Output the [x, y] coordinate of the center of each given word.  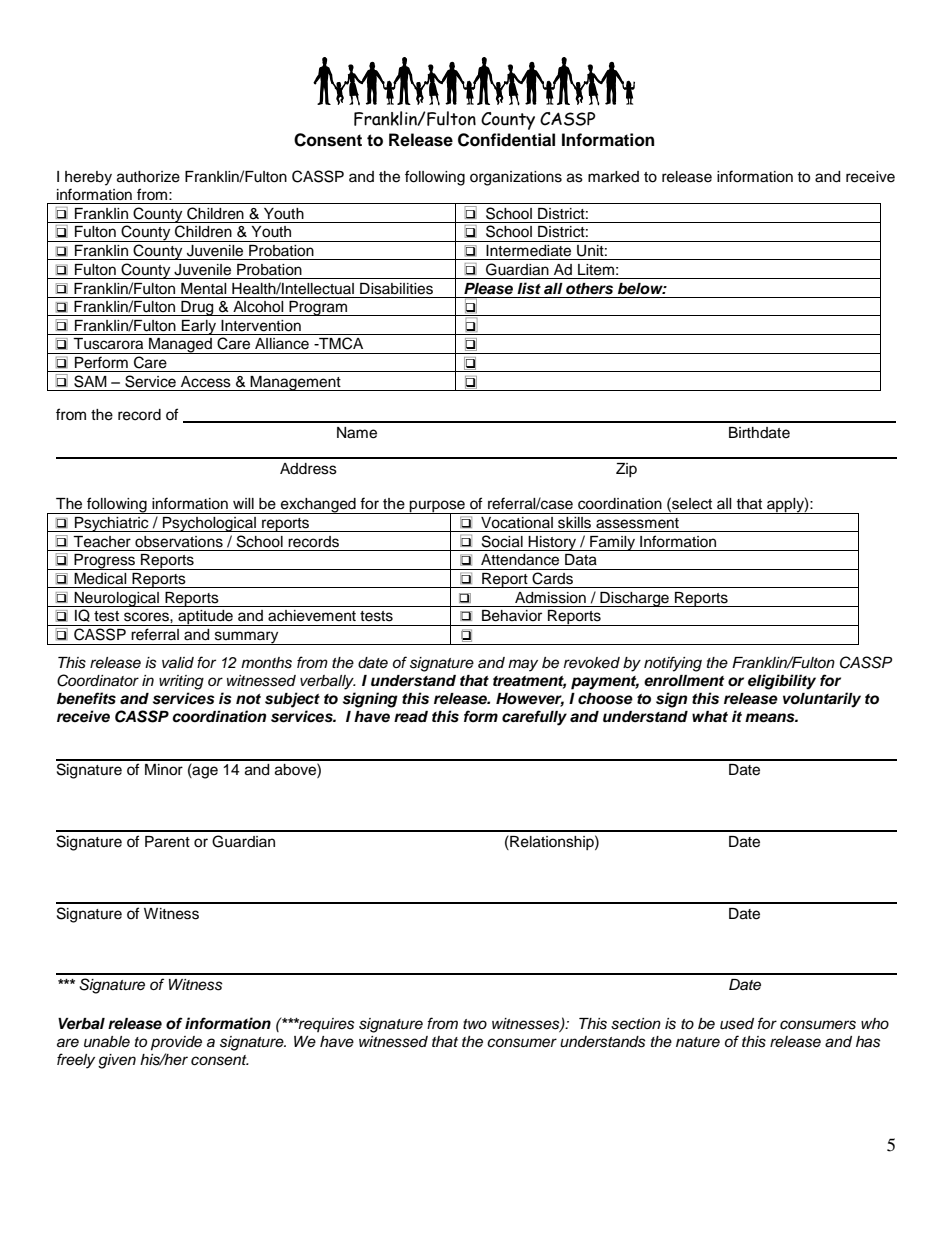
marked [613, 177]
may [523, 665]
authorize [148, 177]
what [710, 716]
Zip [626, 470]
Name [357, 433]
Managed [180, 346]
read [411, 717]
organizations [516, 178]
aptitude [205, 618]
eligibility [782, 682]
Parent [167, 842]
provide [176, 1043]
